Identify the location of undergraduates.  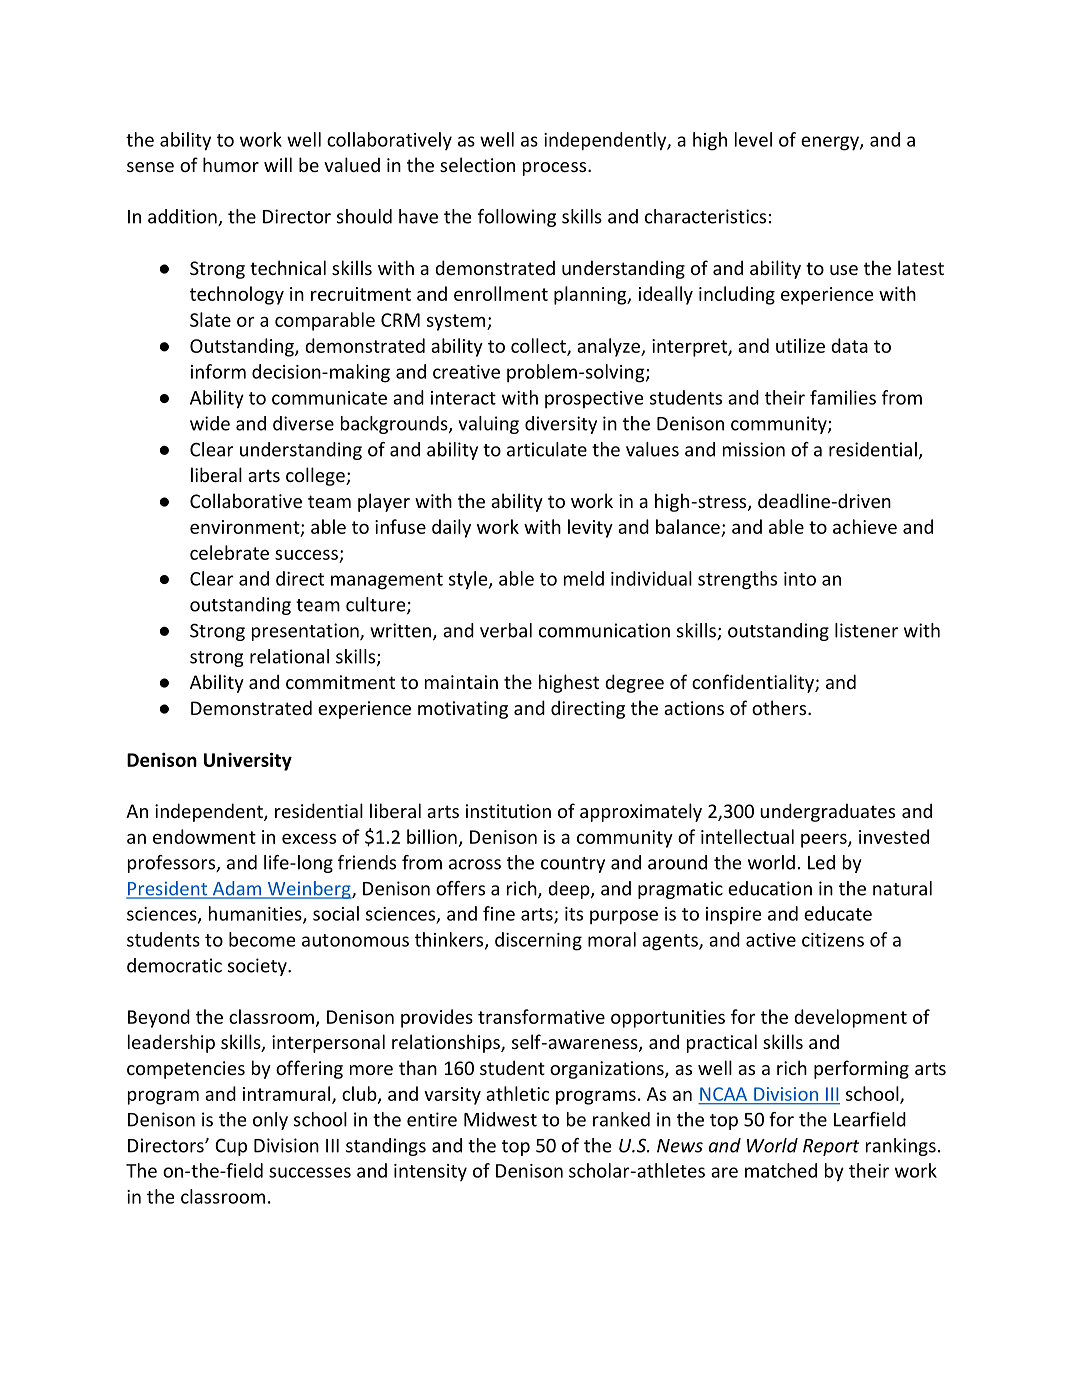
(827, 812).
